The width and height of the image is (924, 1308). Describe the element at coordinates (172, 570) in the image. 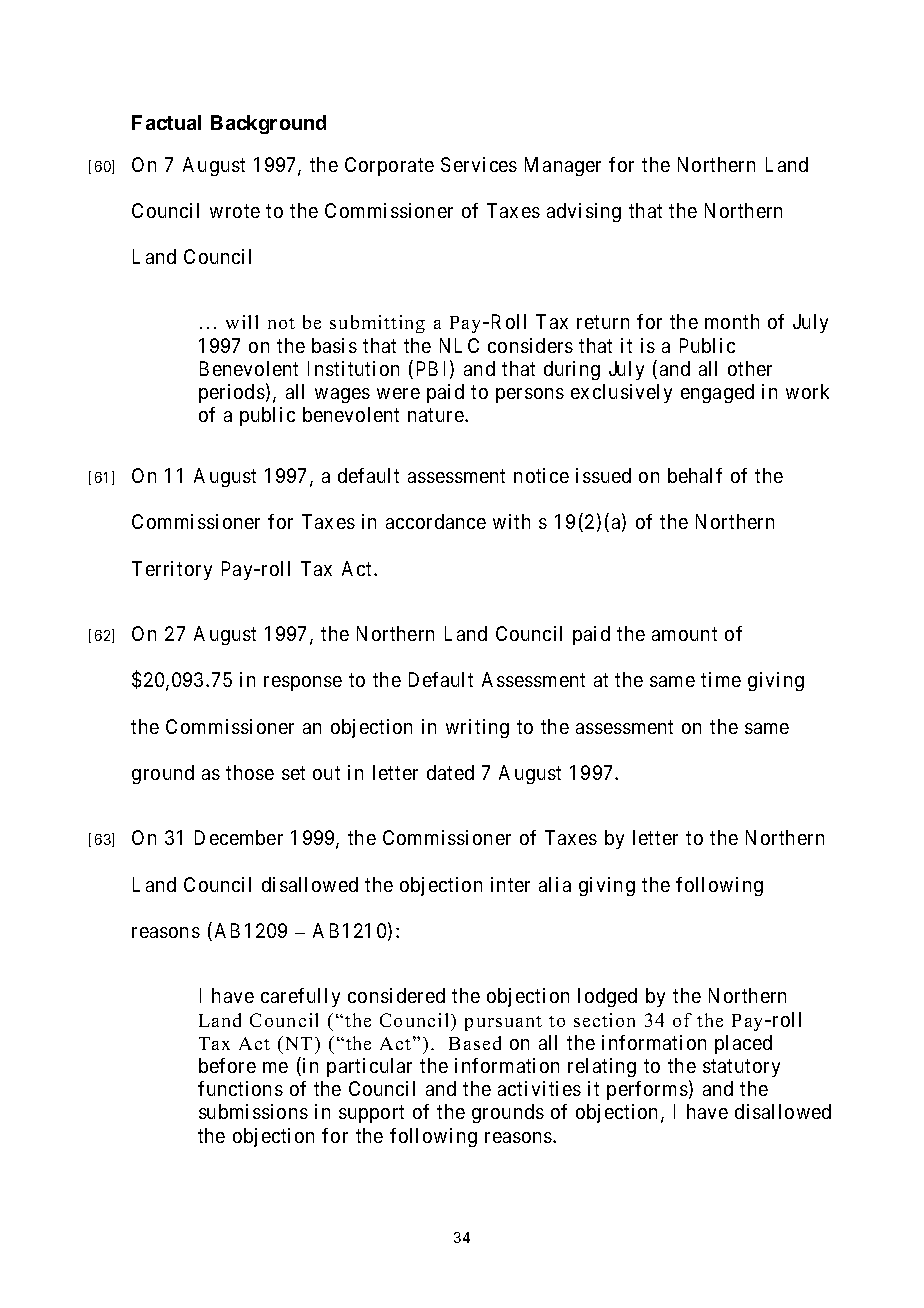

I see `Territory` at that location.
